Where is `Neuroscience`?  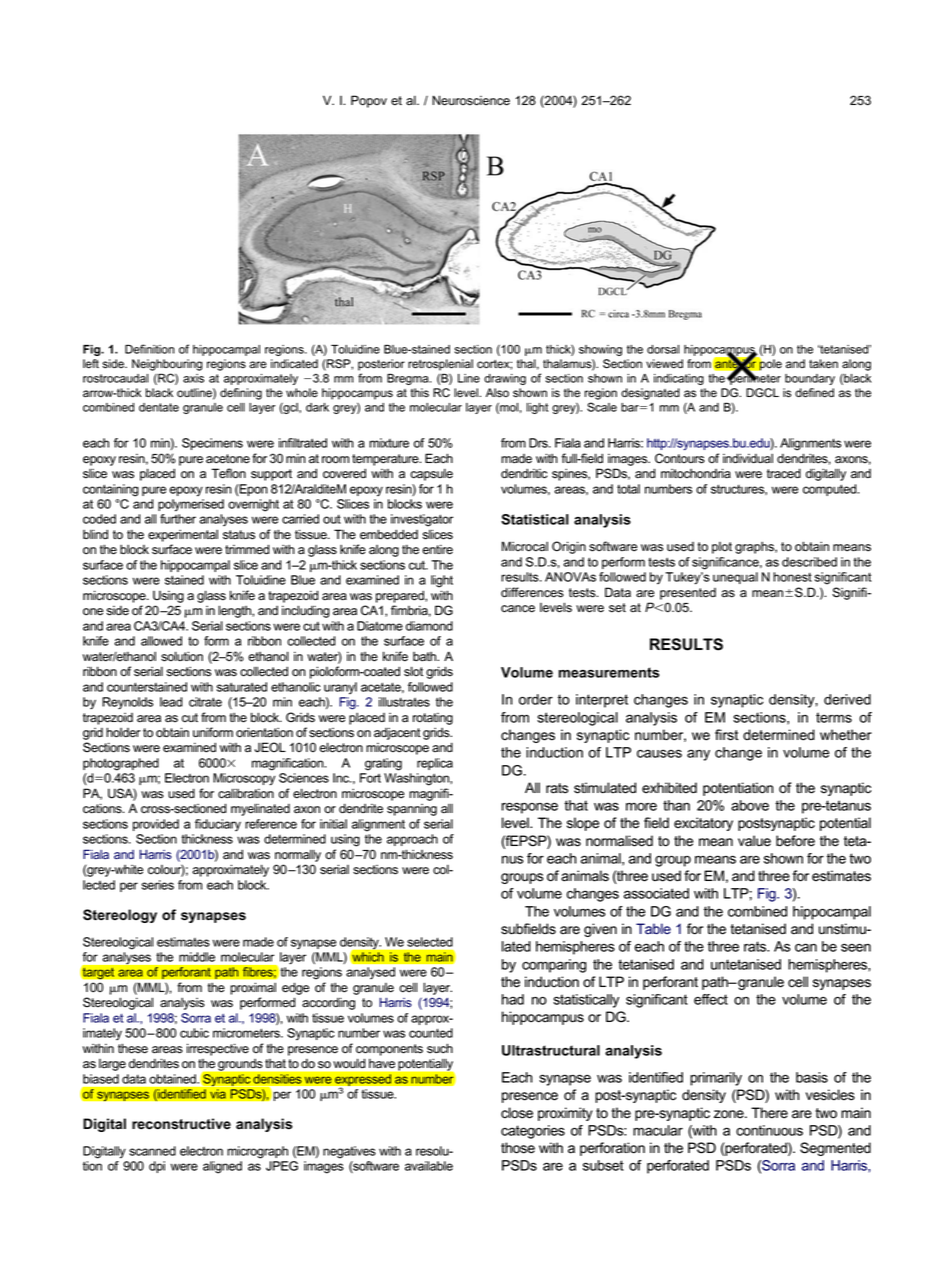 Neuroscience is located at coordinates (471, 100).
